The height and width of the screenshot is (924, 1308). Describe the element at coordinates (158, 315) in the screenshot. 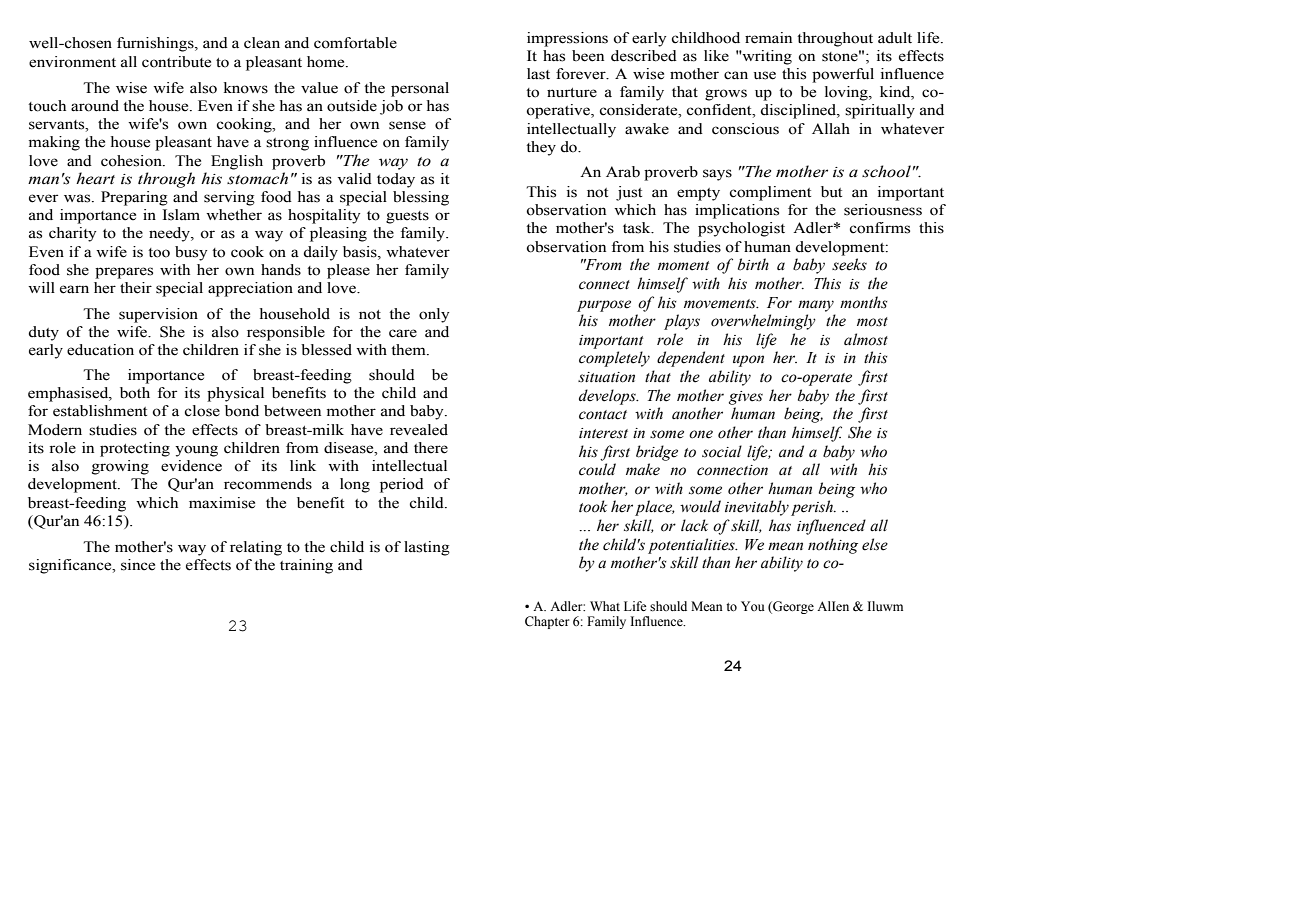

I see `supervision` at that location.
